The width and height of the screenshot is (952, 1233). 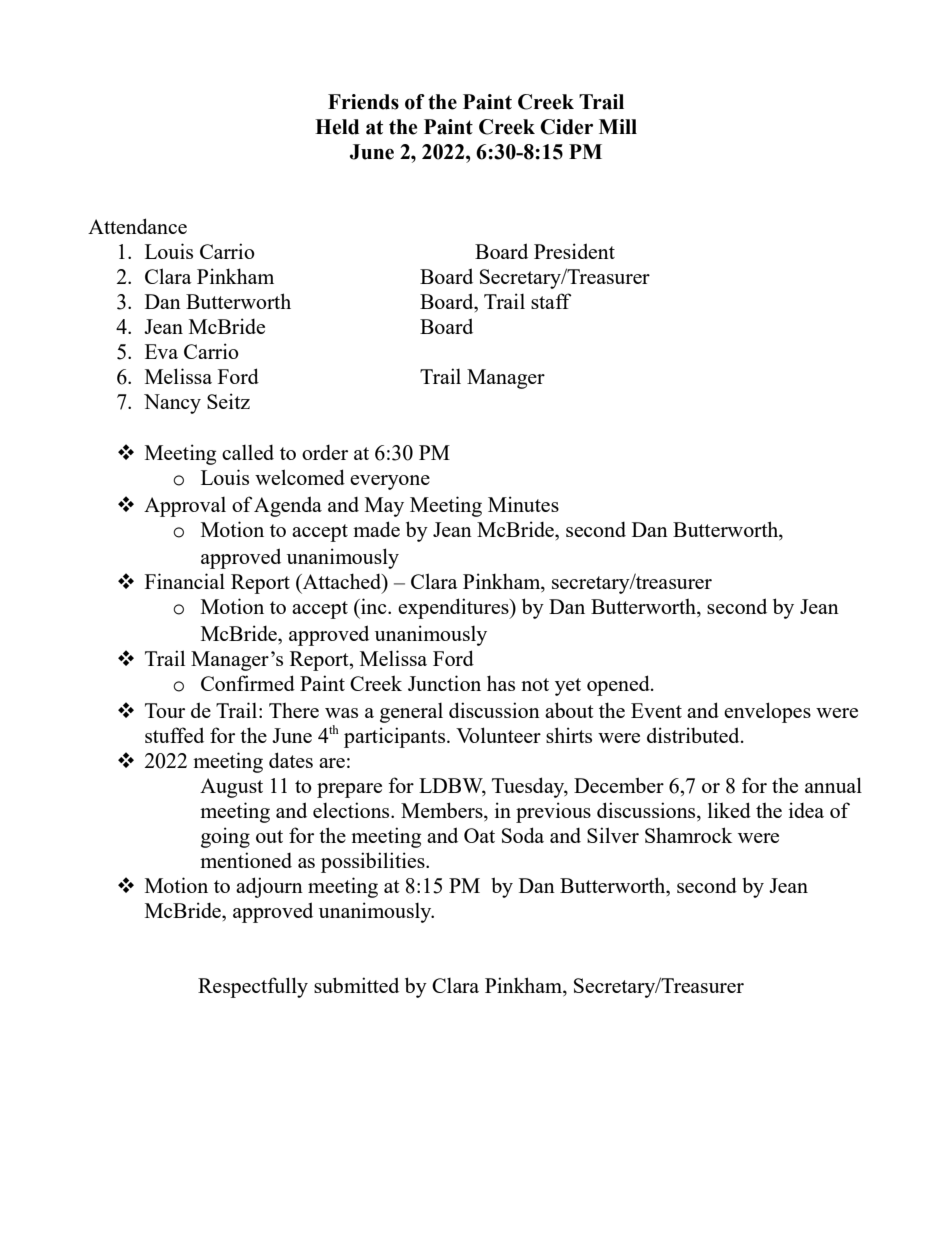 I want to click on Held, so click(x=337, y=127).
